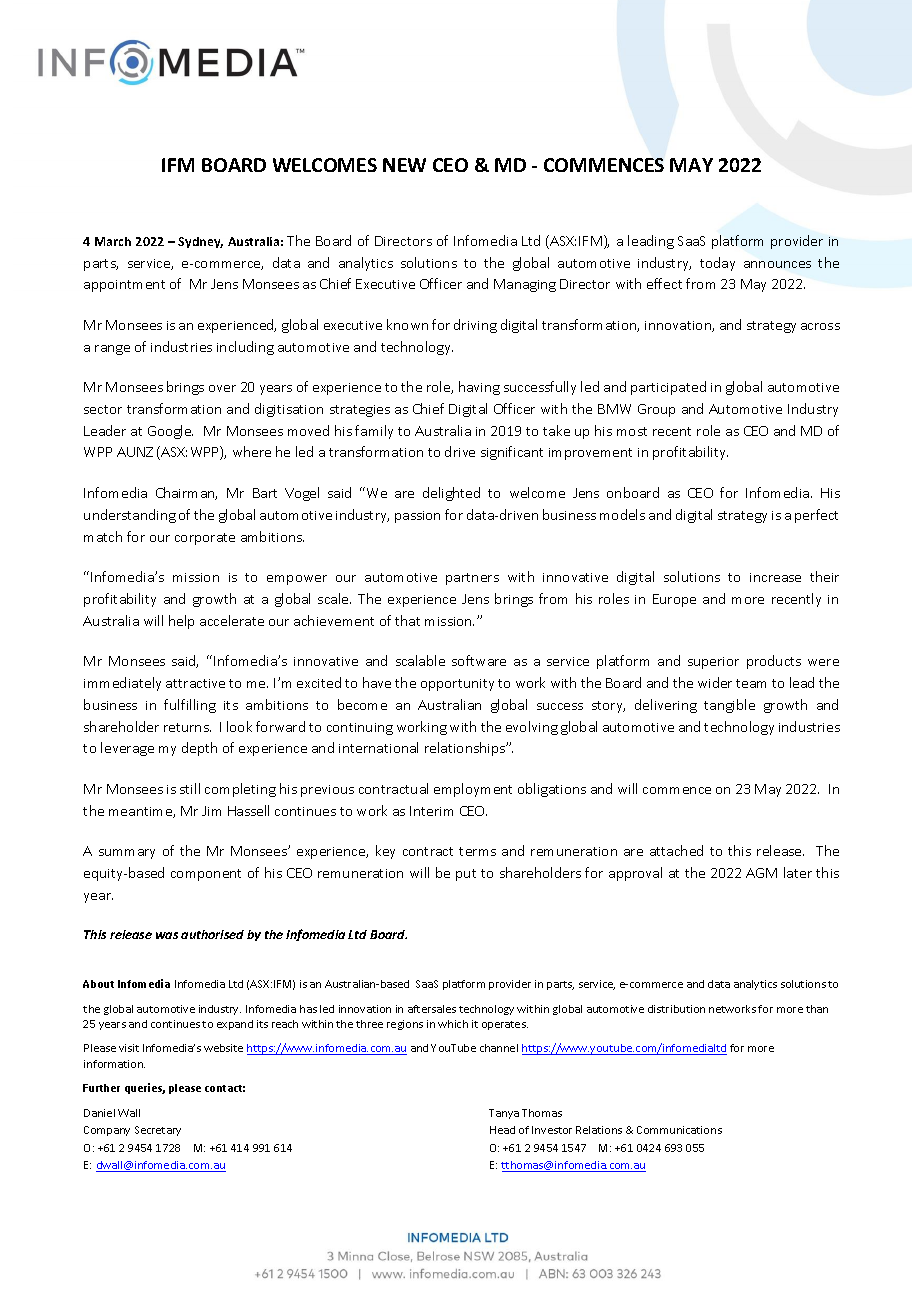  Describe the element at coordinates (679, 1130) in the screenshot. I see `Communications` at that location.
